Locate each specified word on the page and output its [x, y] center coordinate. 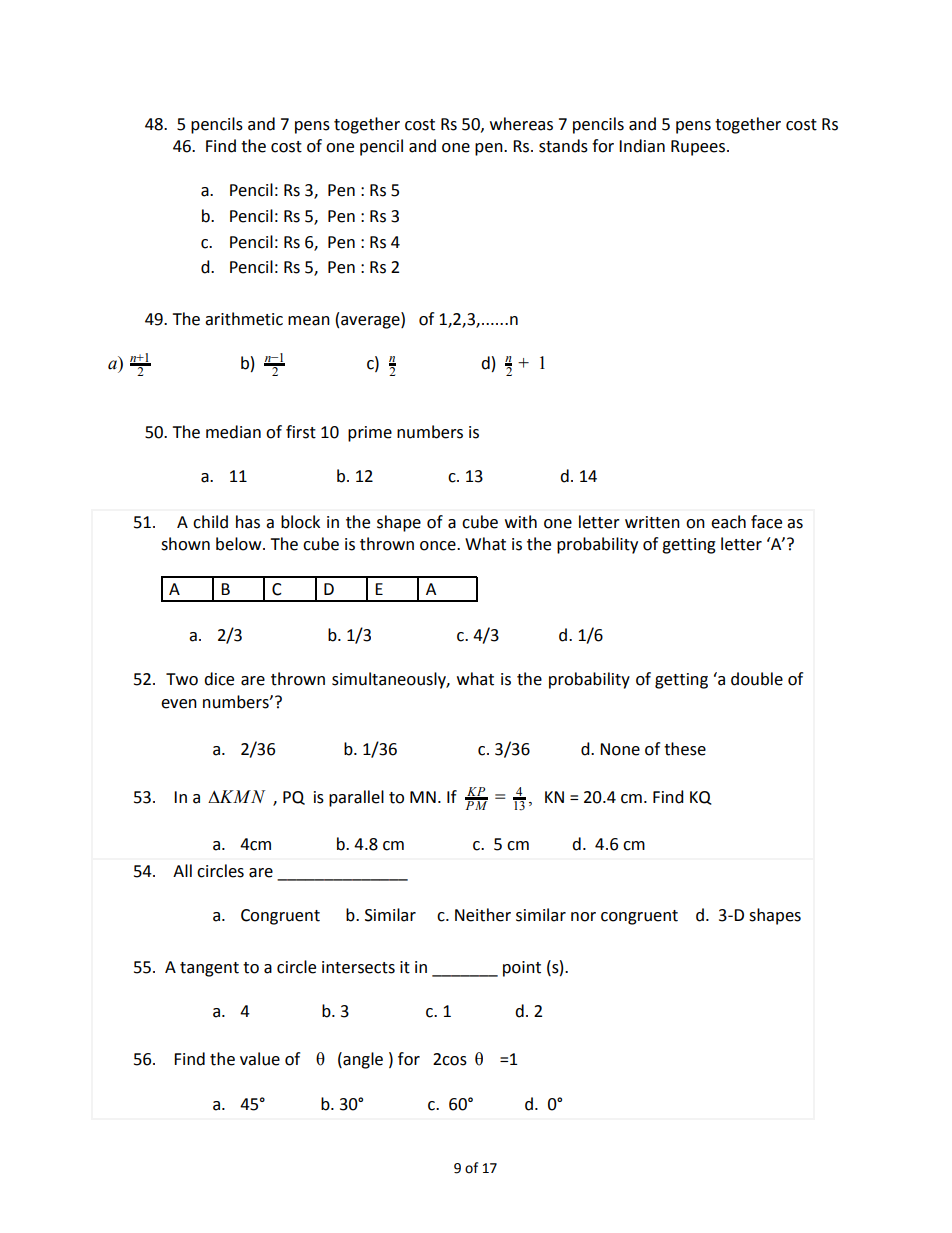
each [728, 522]
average [371, 321]
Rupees [698, 148]
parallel [356, 798]
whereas [521, 124]
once [439, 546]
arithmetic [244, 319]
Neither [483, 915]
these [685, 749]
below [240, 544]
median [233, 432]
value [260, 1059]
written [652, 522]
